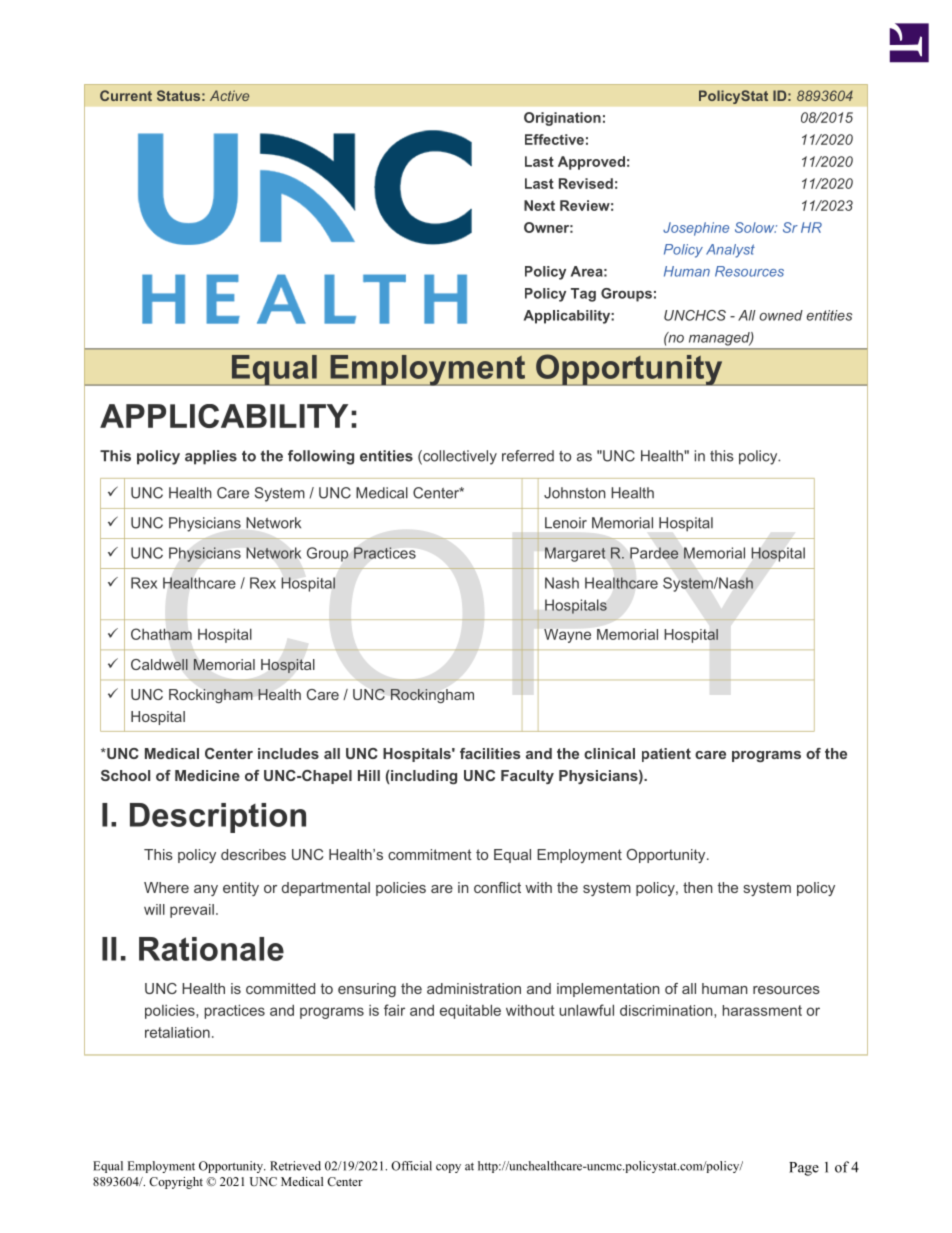 The width and height of the document is (952, 1233). Describe the element at coordinates (229, 95) in the document. I see `Active` at that location.
